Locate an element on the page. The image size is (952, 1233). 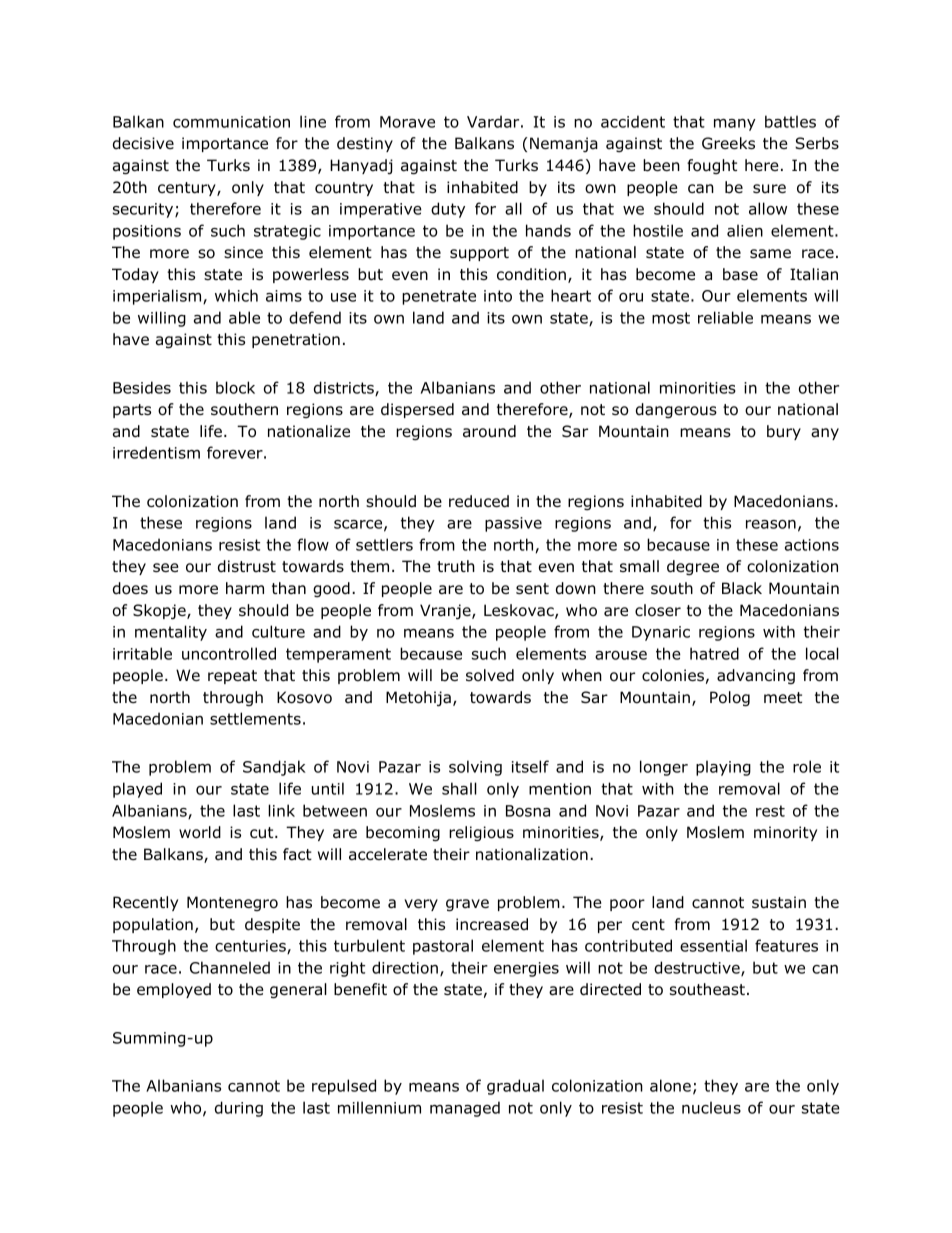
dangerous is located at coordinates (676, 410).
